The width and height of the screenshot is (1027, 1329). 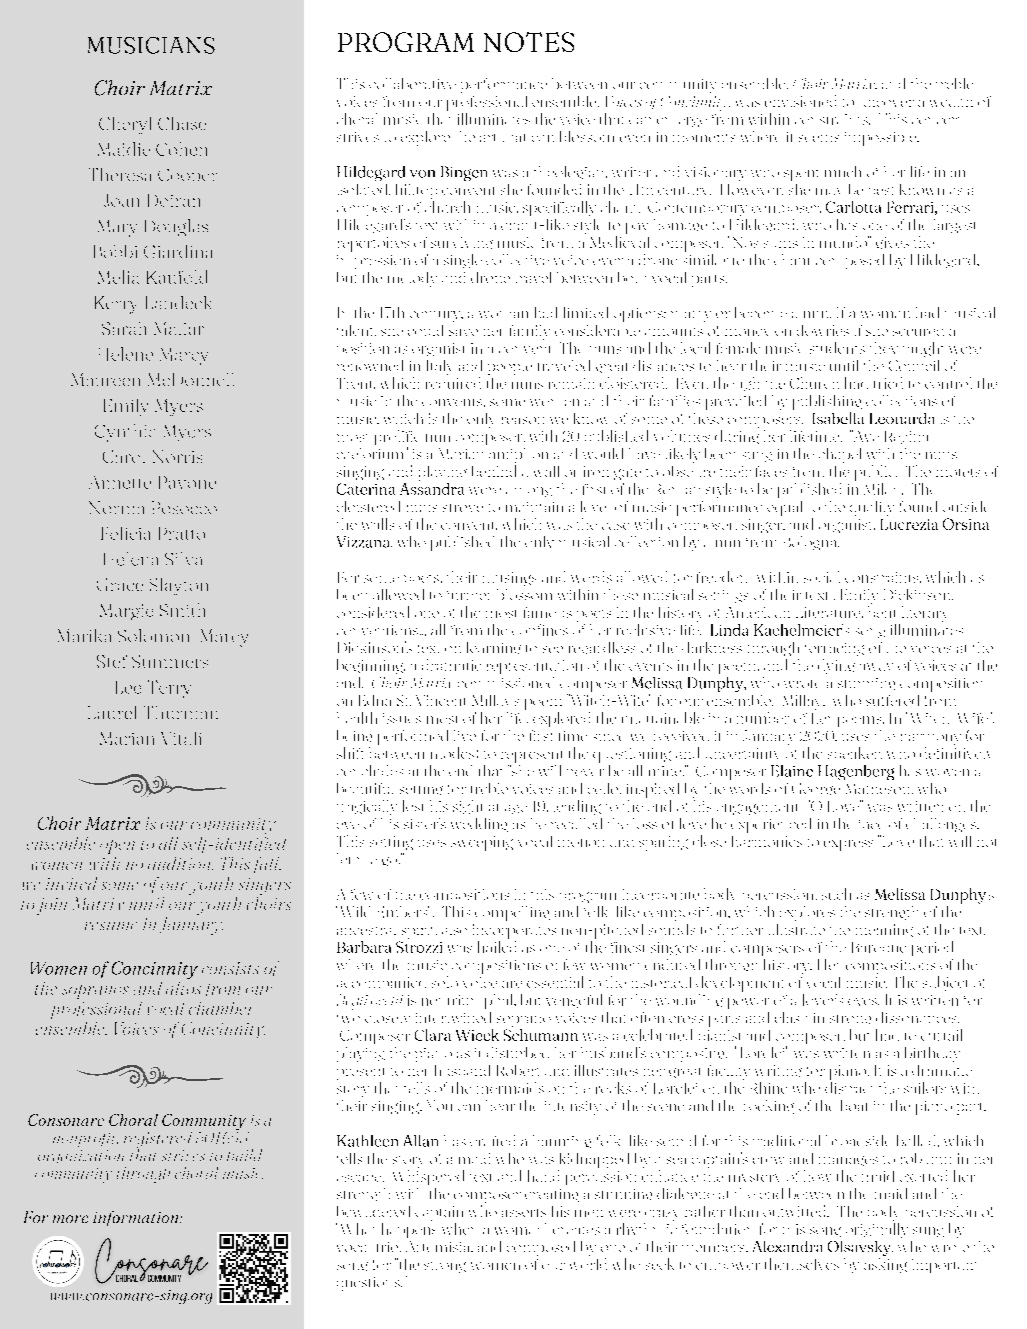 What do you see at coordinates (800, 101) in the screenshot?
I see `envisioned` at bounding box center [800, 101].
